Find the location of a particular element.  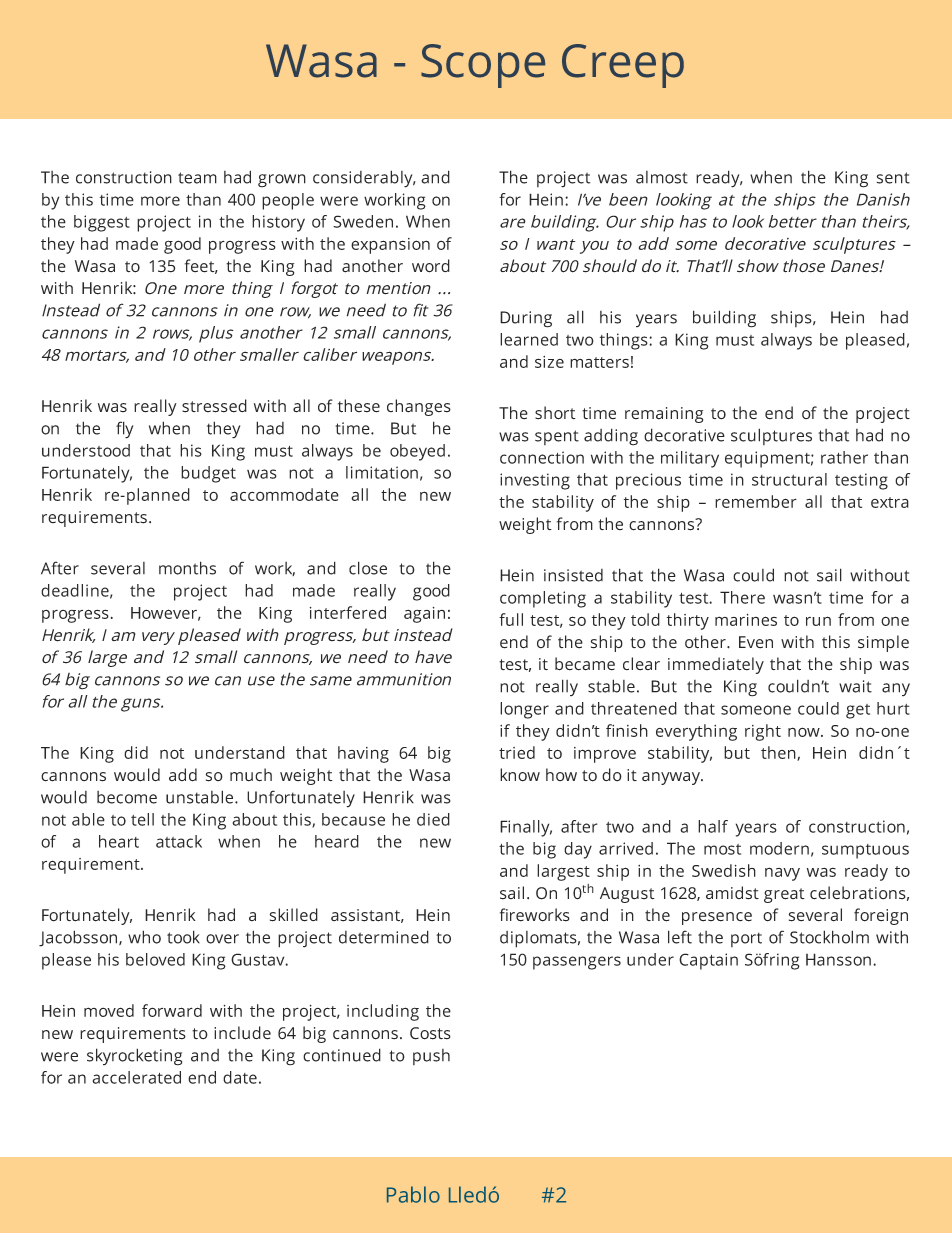

sent is located at coordinates (893, 178).
